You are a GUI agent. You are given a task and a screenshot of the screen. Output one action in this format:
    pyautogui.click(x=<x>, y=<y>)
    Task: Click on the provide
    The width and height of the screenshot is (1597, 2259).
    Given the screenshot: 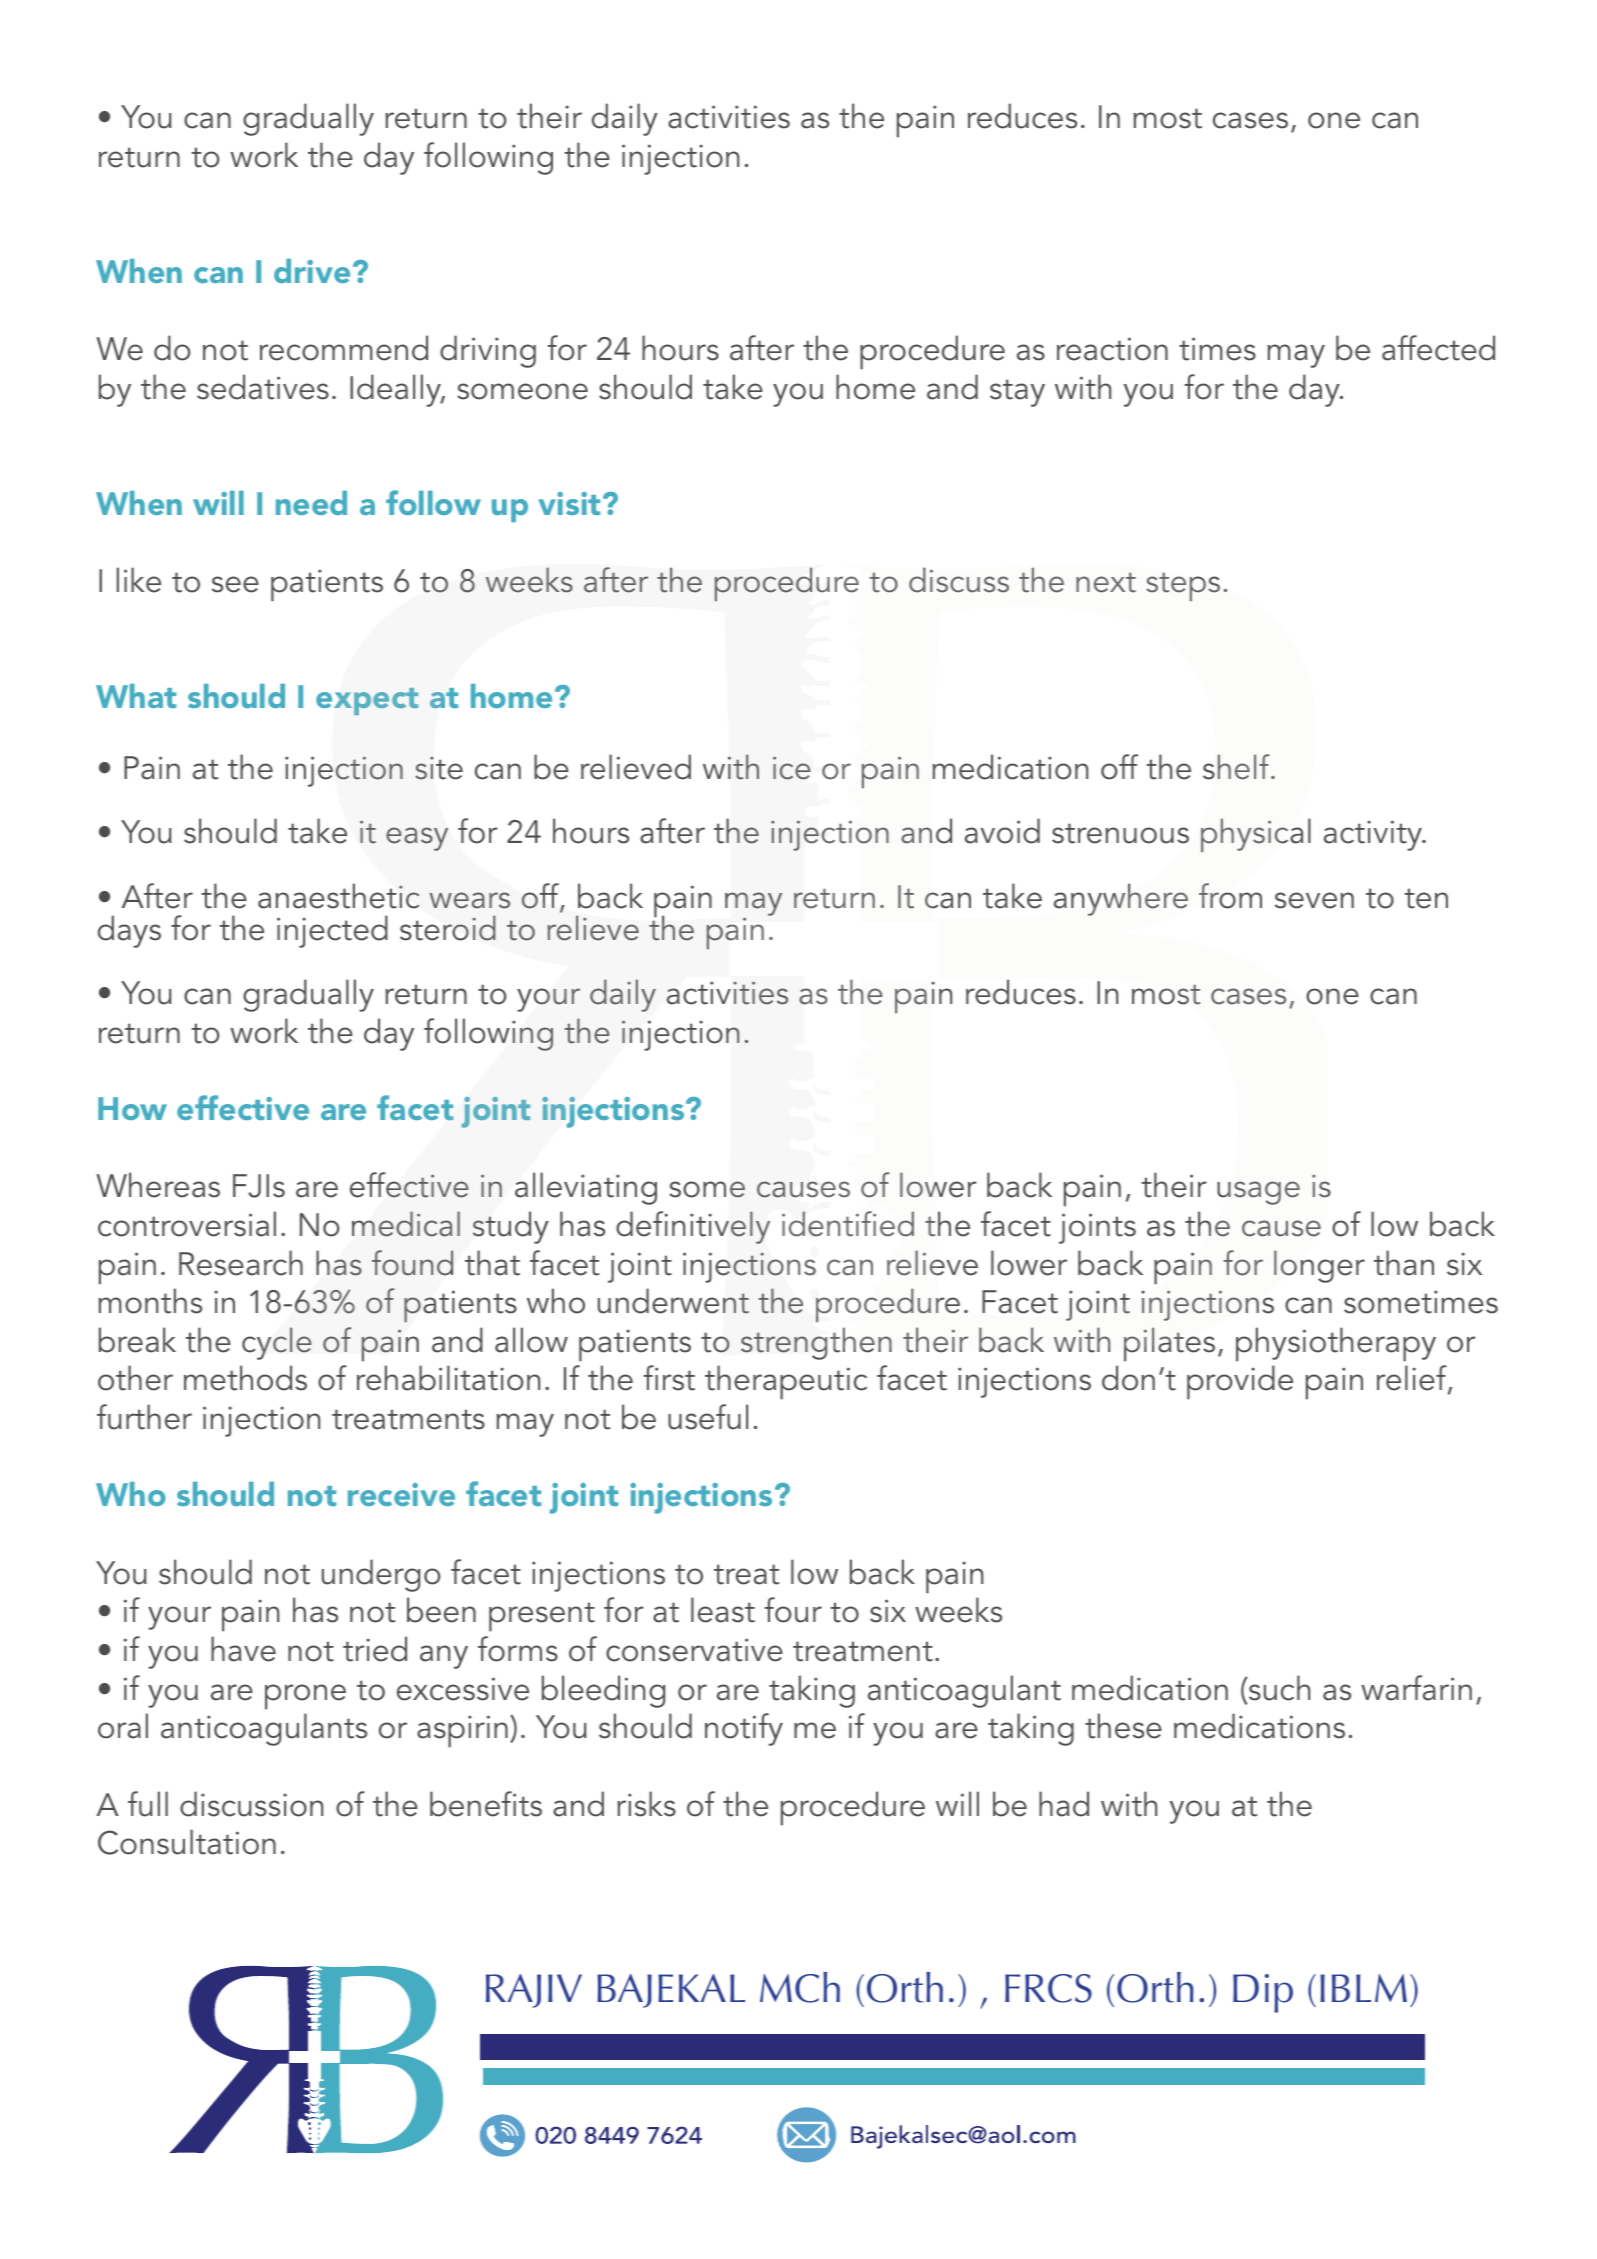 What is the action you would take?
    pyautogui.click(x=1240, y=1382)
